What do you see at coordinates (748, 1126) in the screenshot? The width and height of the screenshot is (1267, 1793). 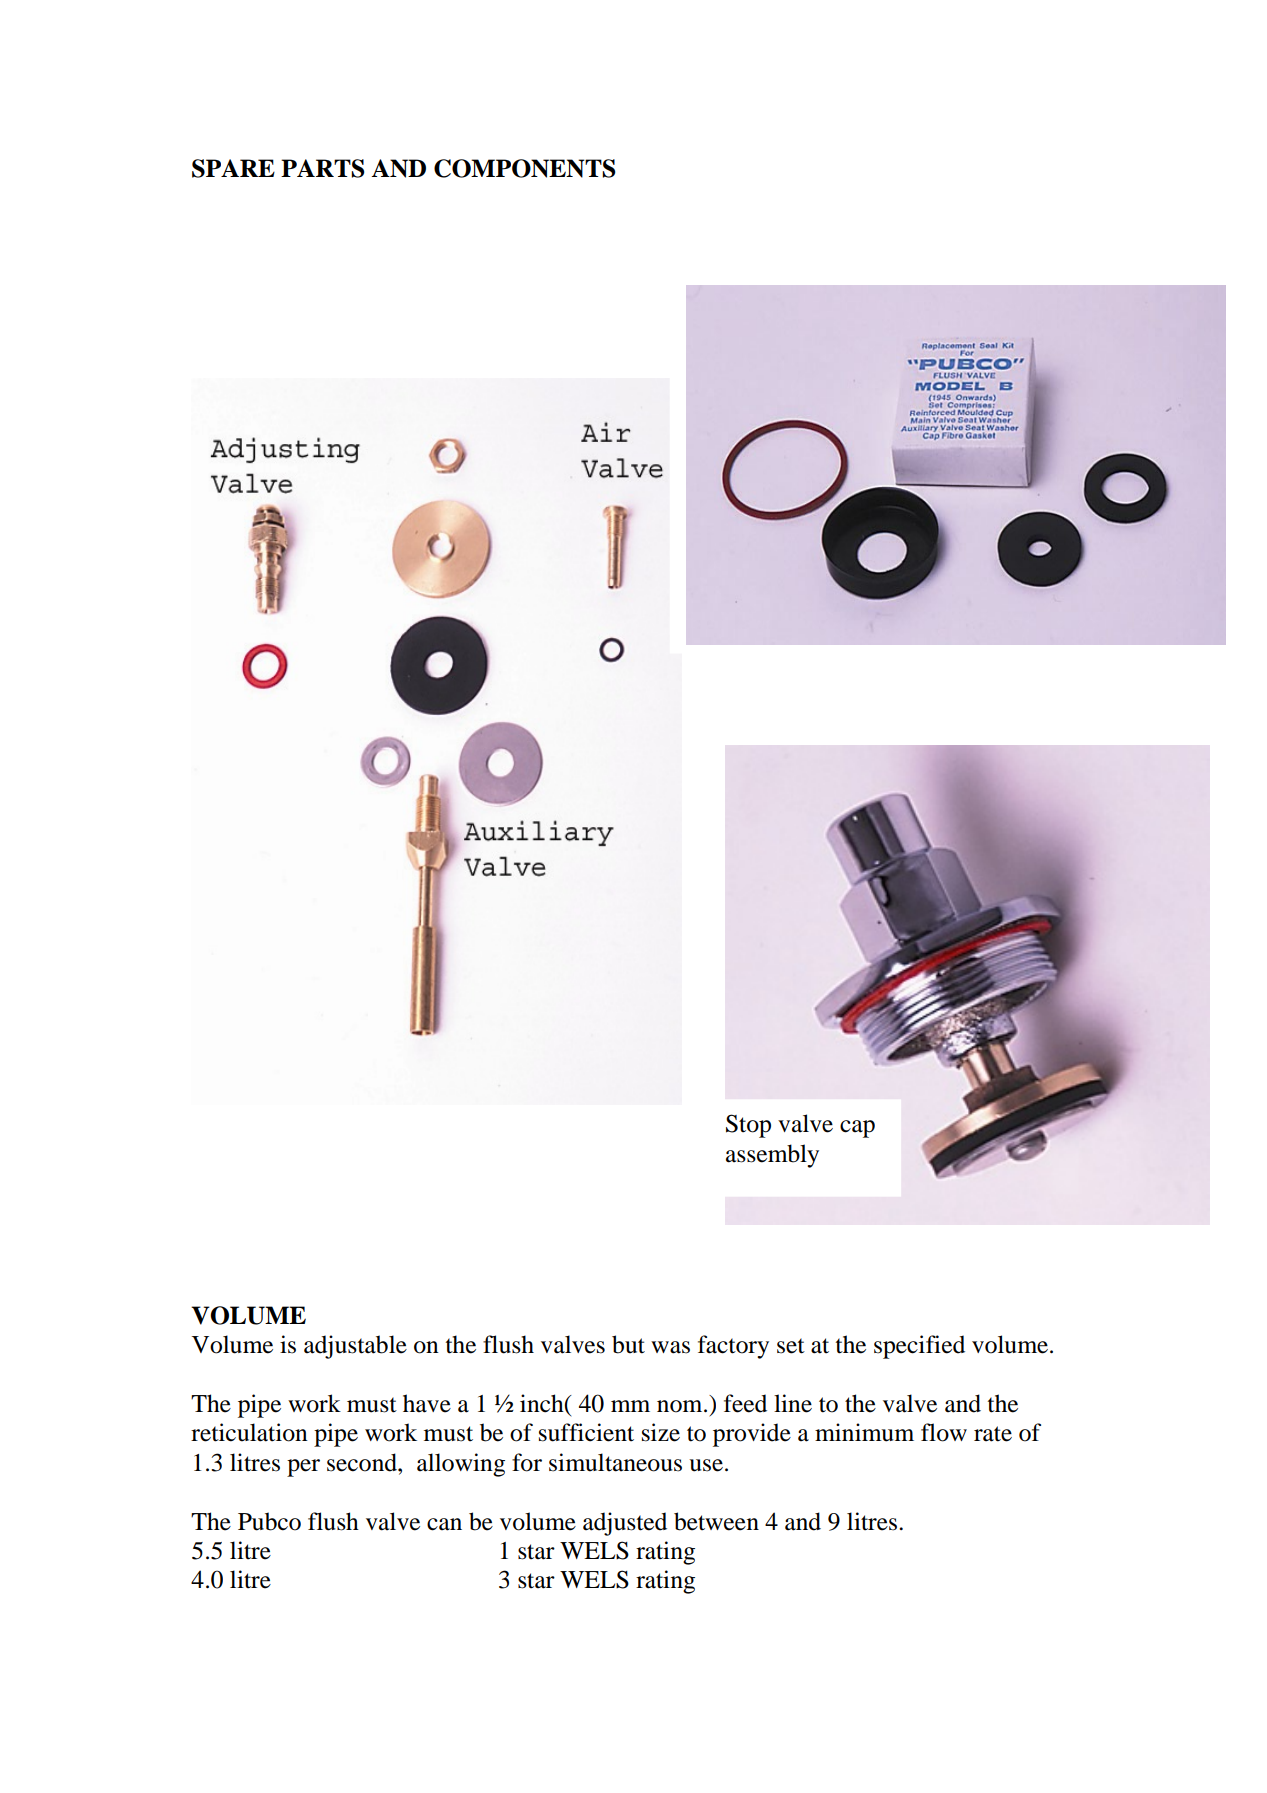 I see `Stop` at bounding box center [748, 1126].
